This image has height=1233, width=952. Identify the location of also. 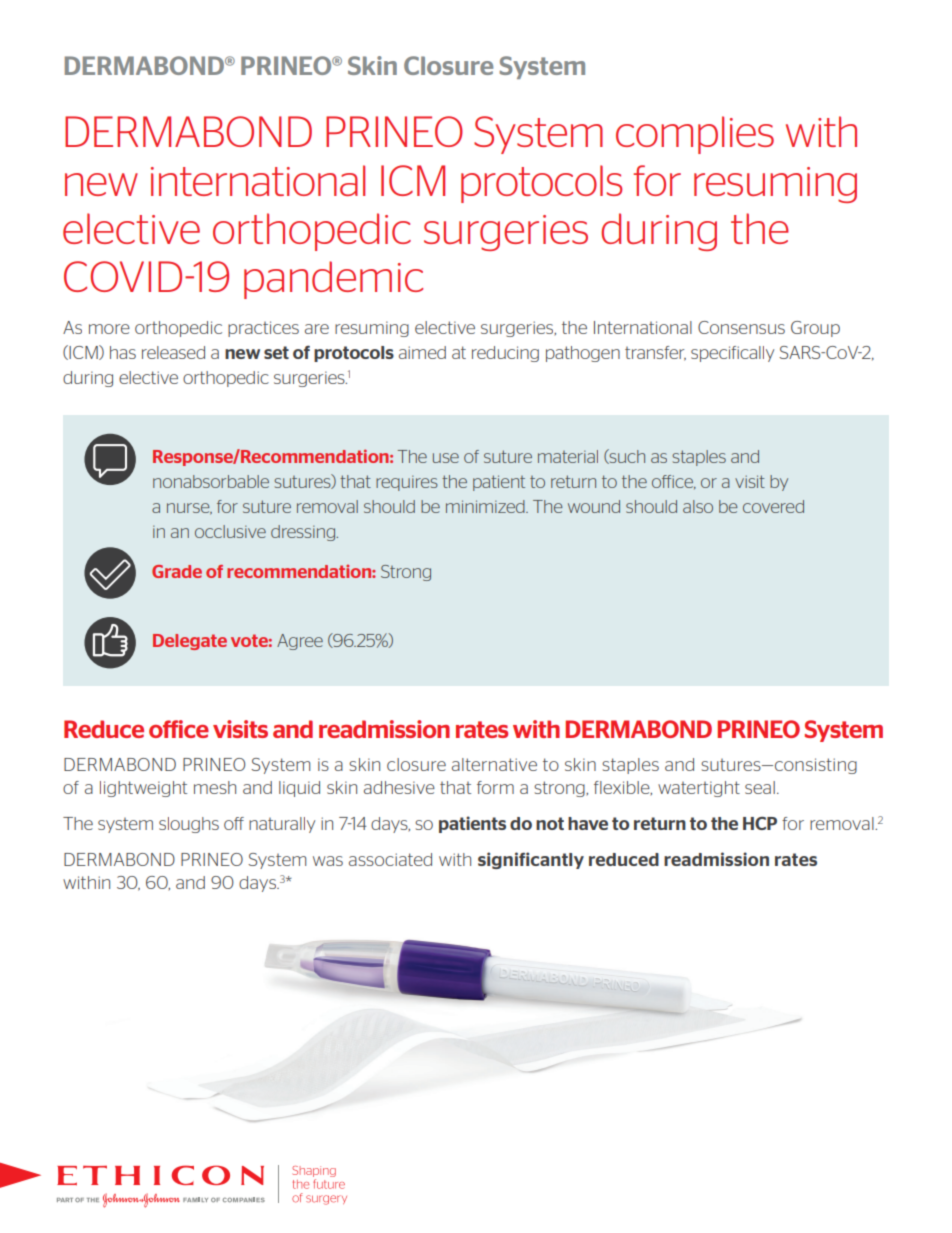
(698, 506).
